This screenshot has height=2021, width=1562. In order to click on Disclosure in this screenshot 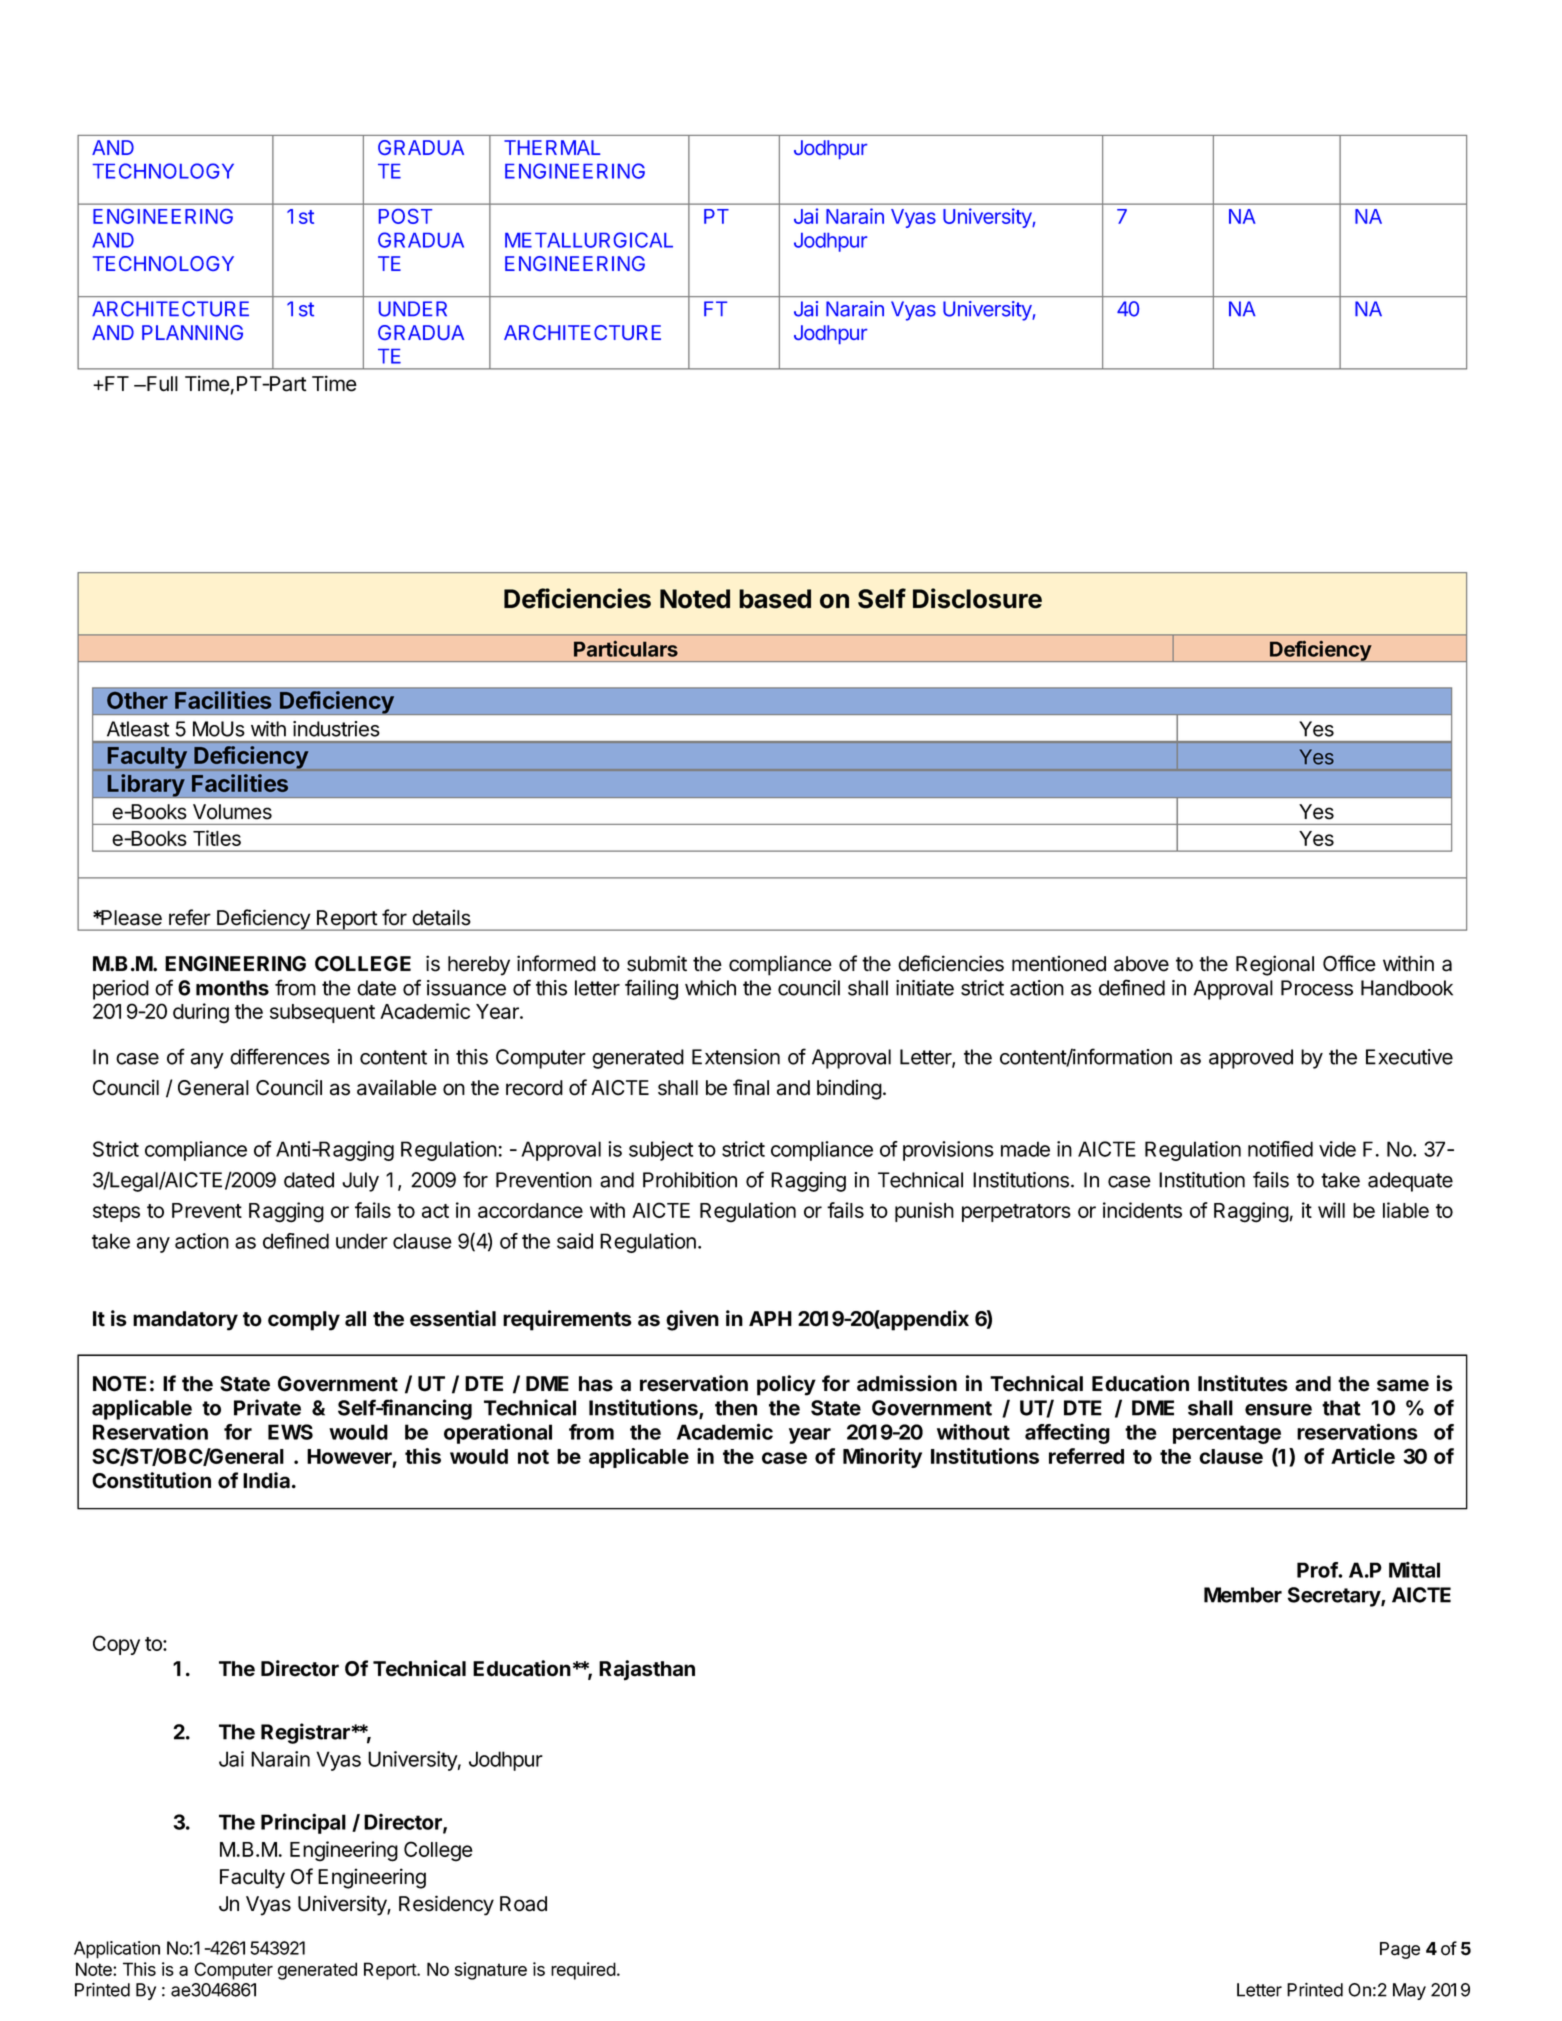, I will do `click(977, 598)`.
